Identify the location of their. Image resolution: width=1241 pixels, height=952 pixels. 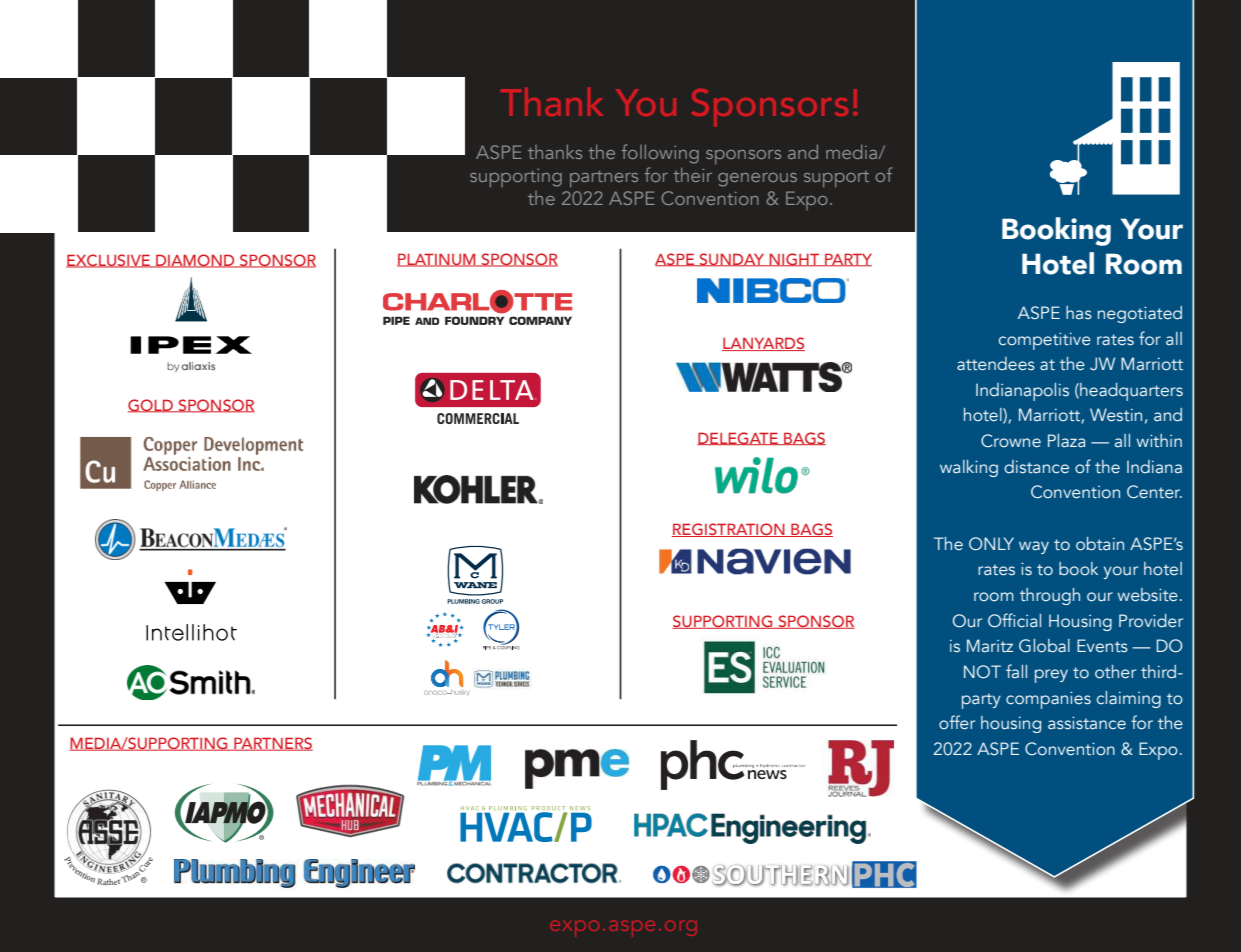
(692, 175).
